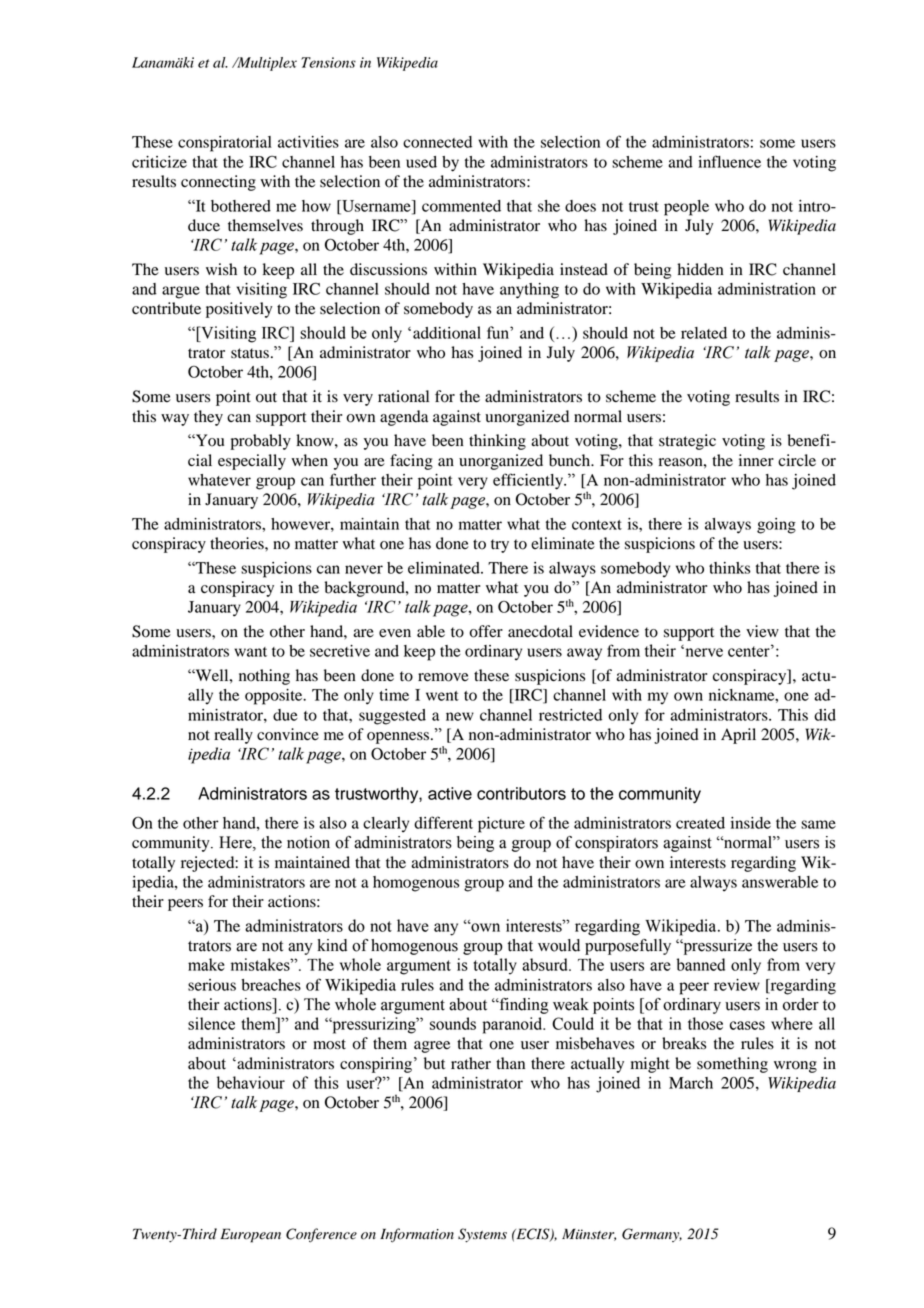  Describe the element at coordinates (499, 332) in the document. I see `fun` at that location.
